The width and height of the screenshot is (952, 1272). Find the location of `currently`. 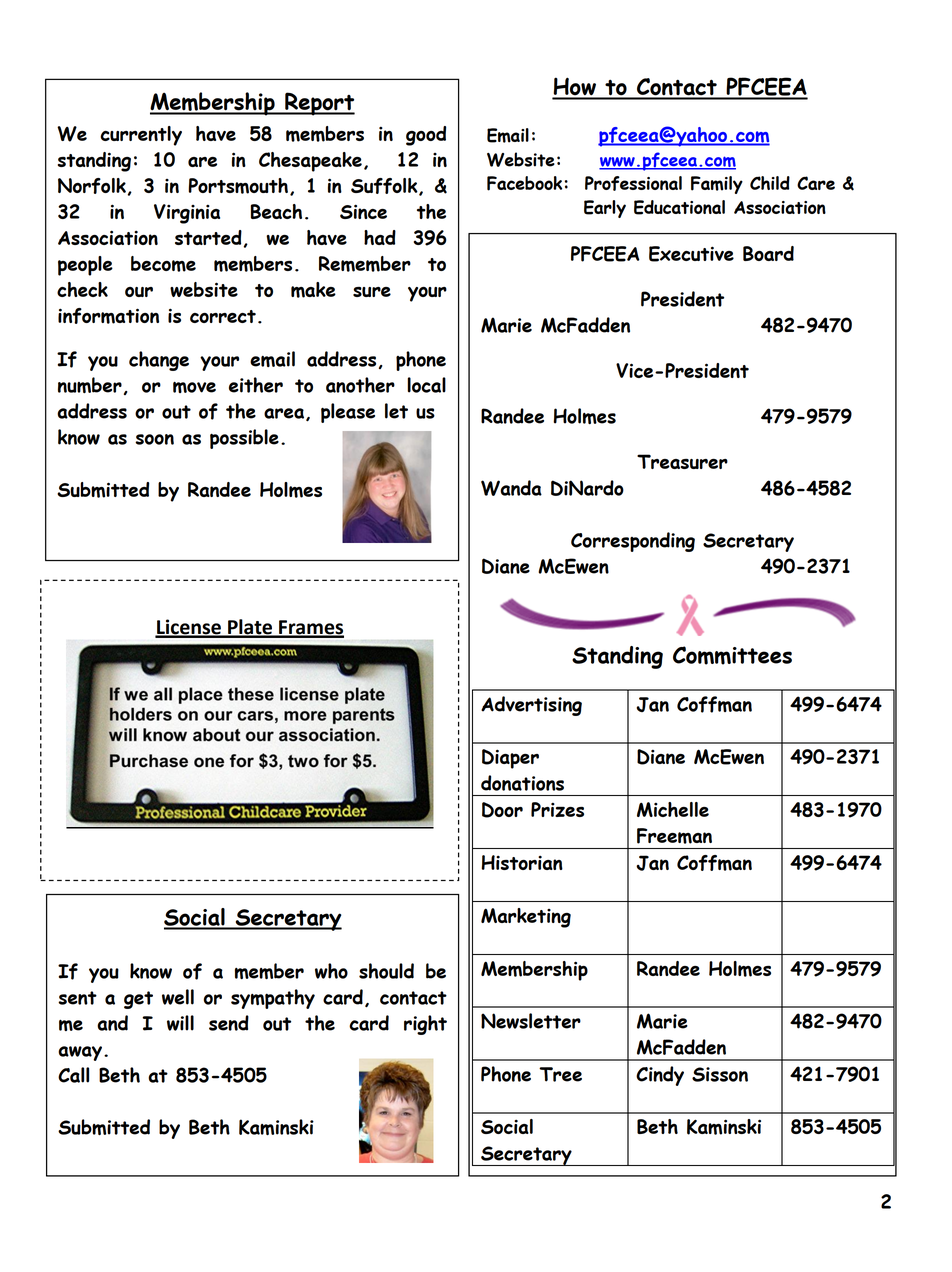

currently is located at coordinates (141, 136).
